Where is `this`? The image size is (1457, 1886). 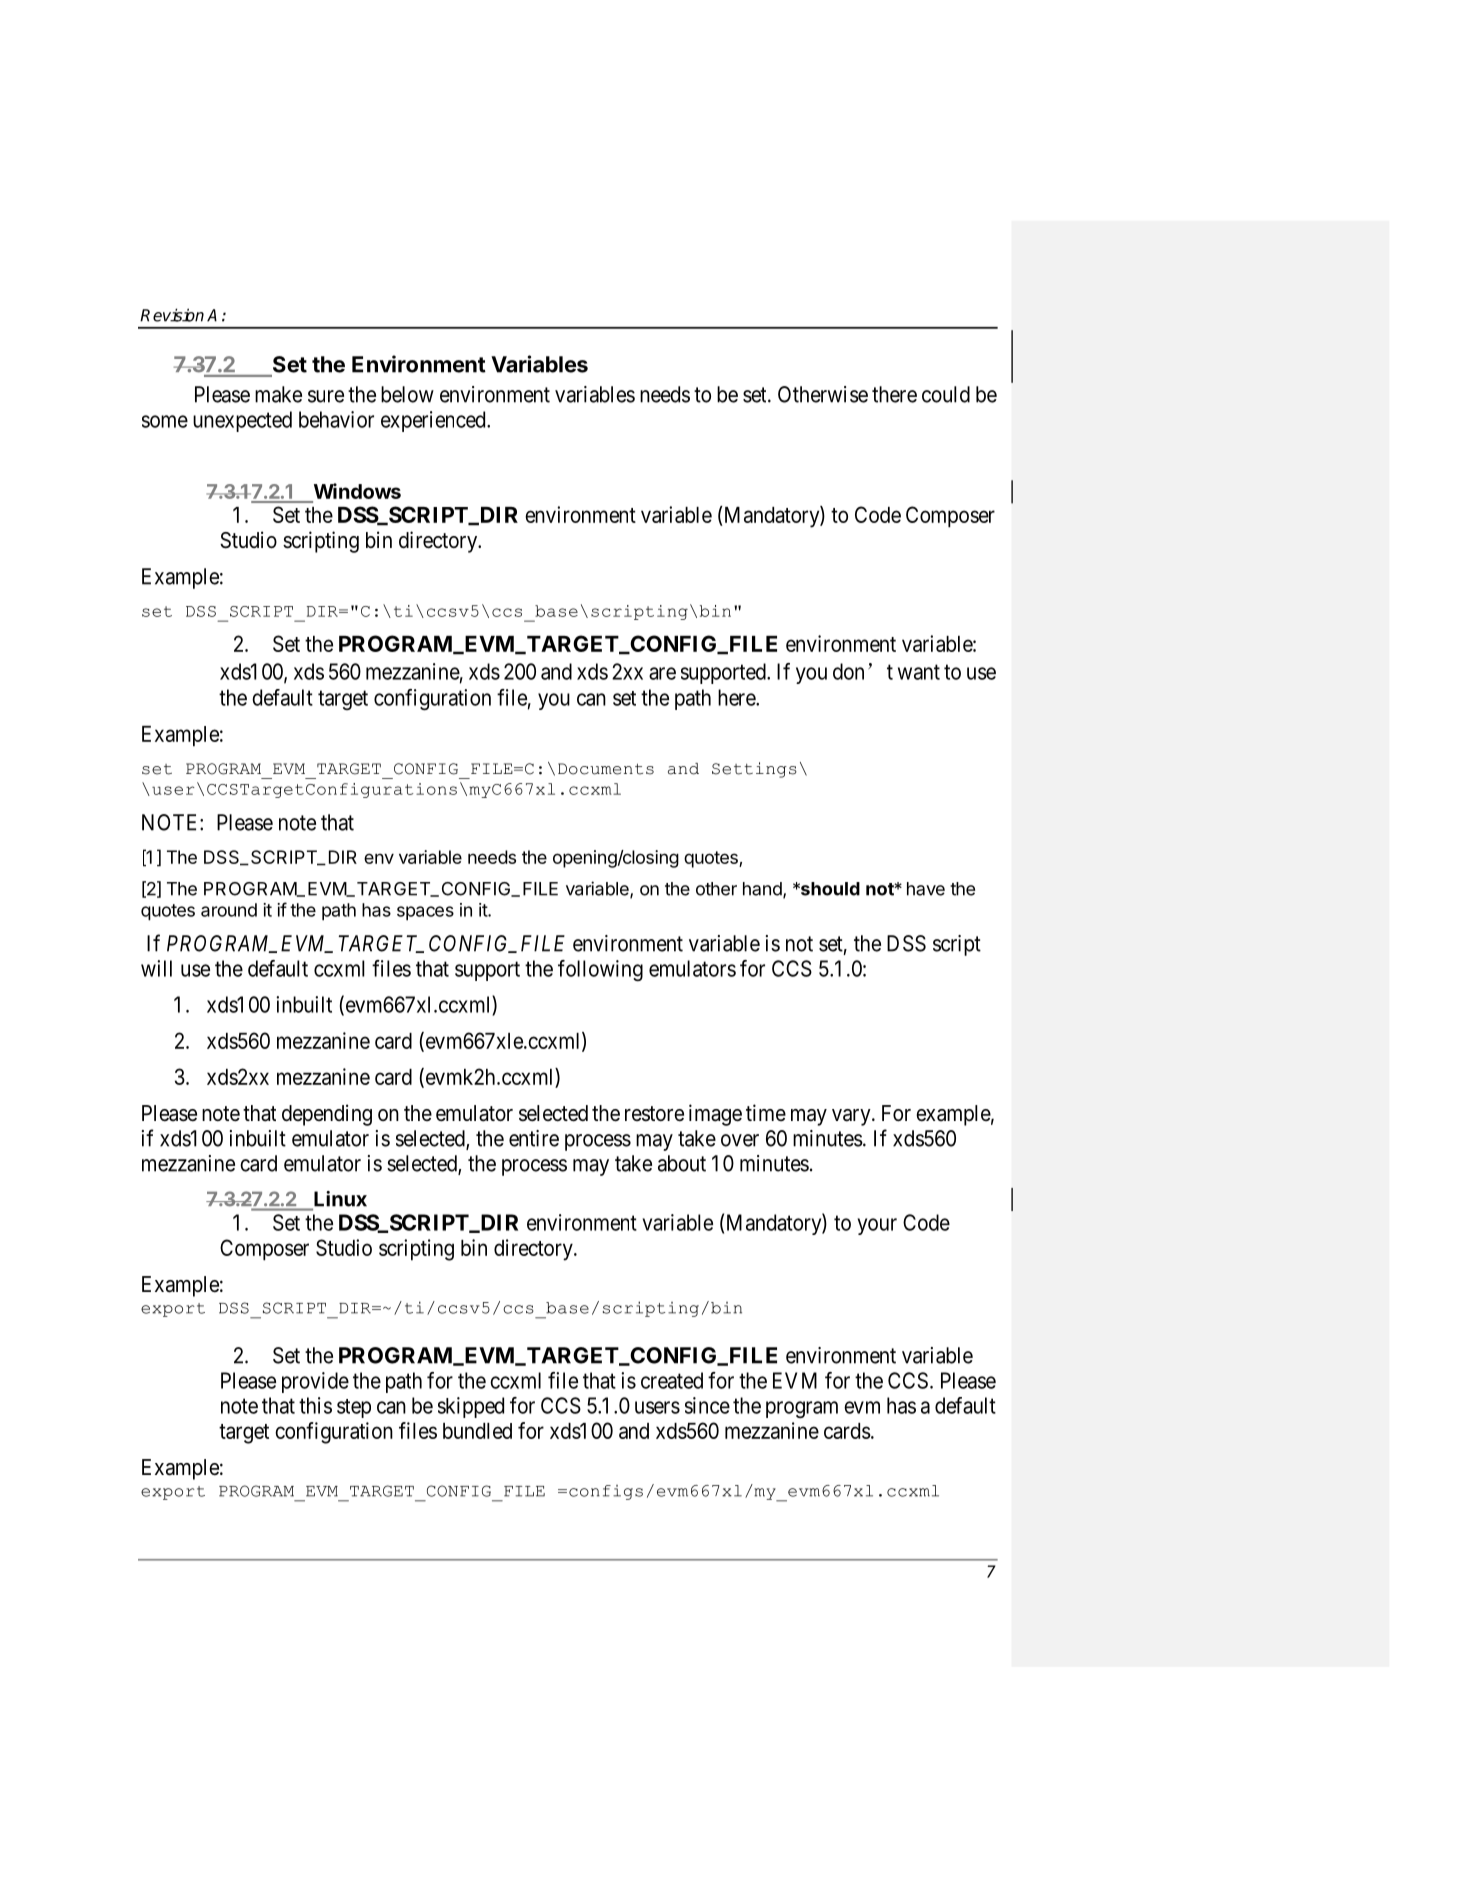 this is located at coordinates (315, 1405).
